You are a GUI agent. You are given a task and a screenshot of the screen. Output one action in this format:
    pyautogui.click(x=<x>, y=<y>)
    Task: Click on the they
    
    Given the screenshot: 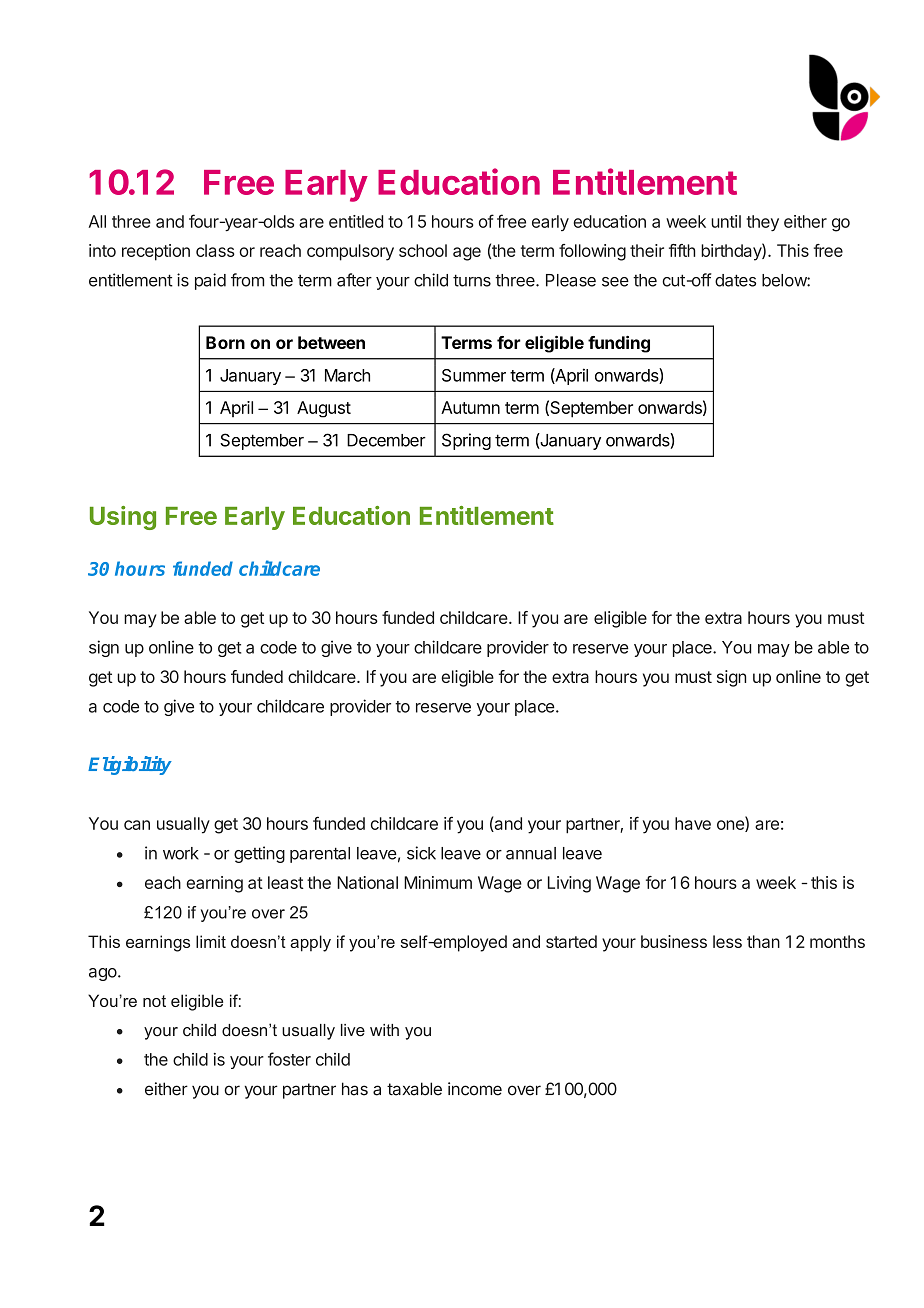 What is the action you would take?
    pyautogui.click(x=763, y=223)
